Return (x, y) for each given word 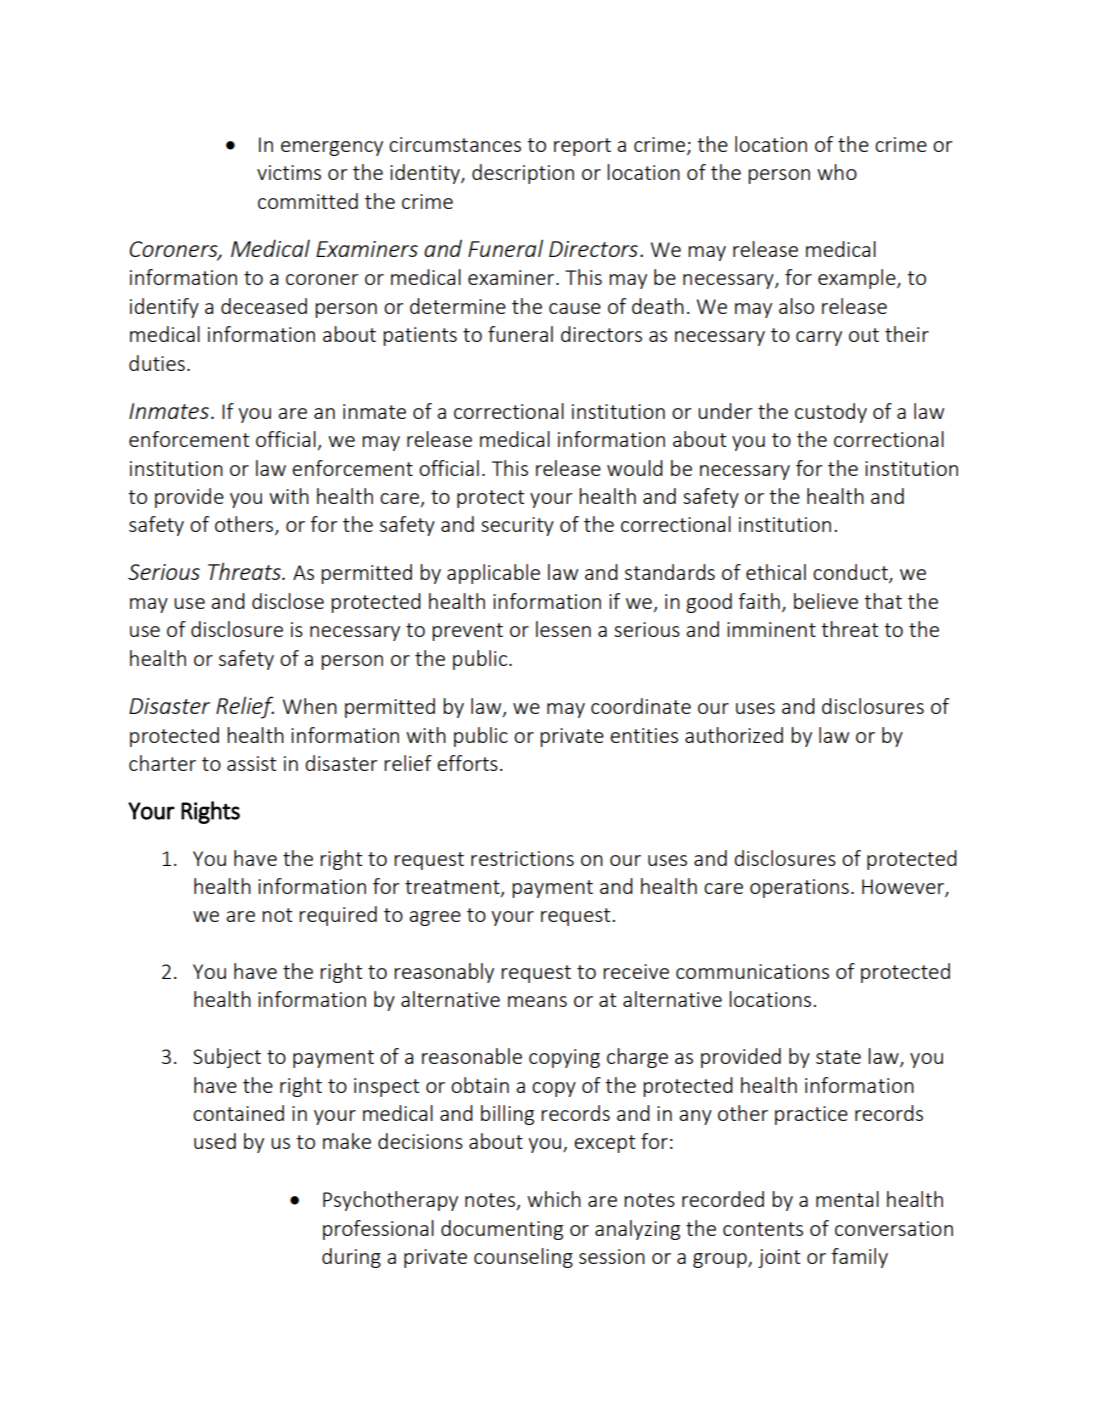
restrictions (522, 858)
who (837, 172)
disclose (288, 601)
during (351, 1258)
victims (289, 172)
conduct (851, 573)
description (523, 174)
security (517, 526)
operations (799, 888)
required (338, 916)
